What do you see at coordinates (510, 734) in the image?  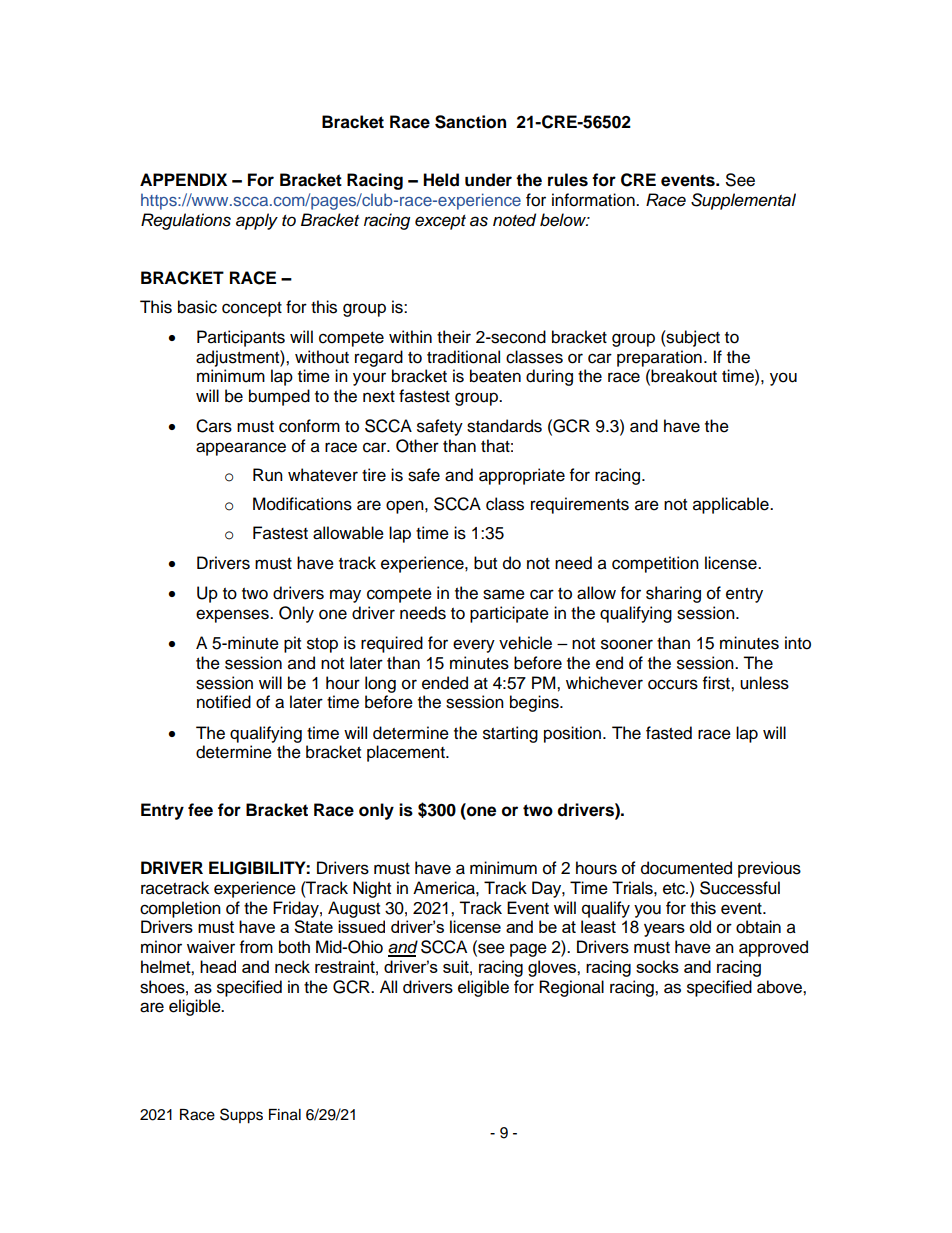 I see `starting` at bounding box center [510, 734].
